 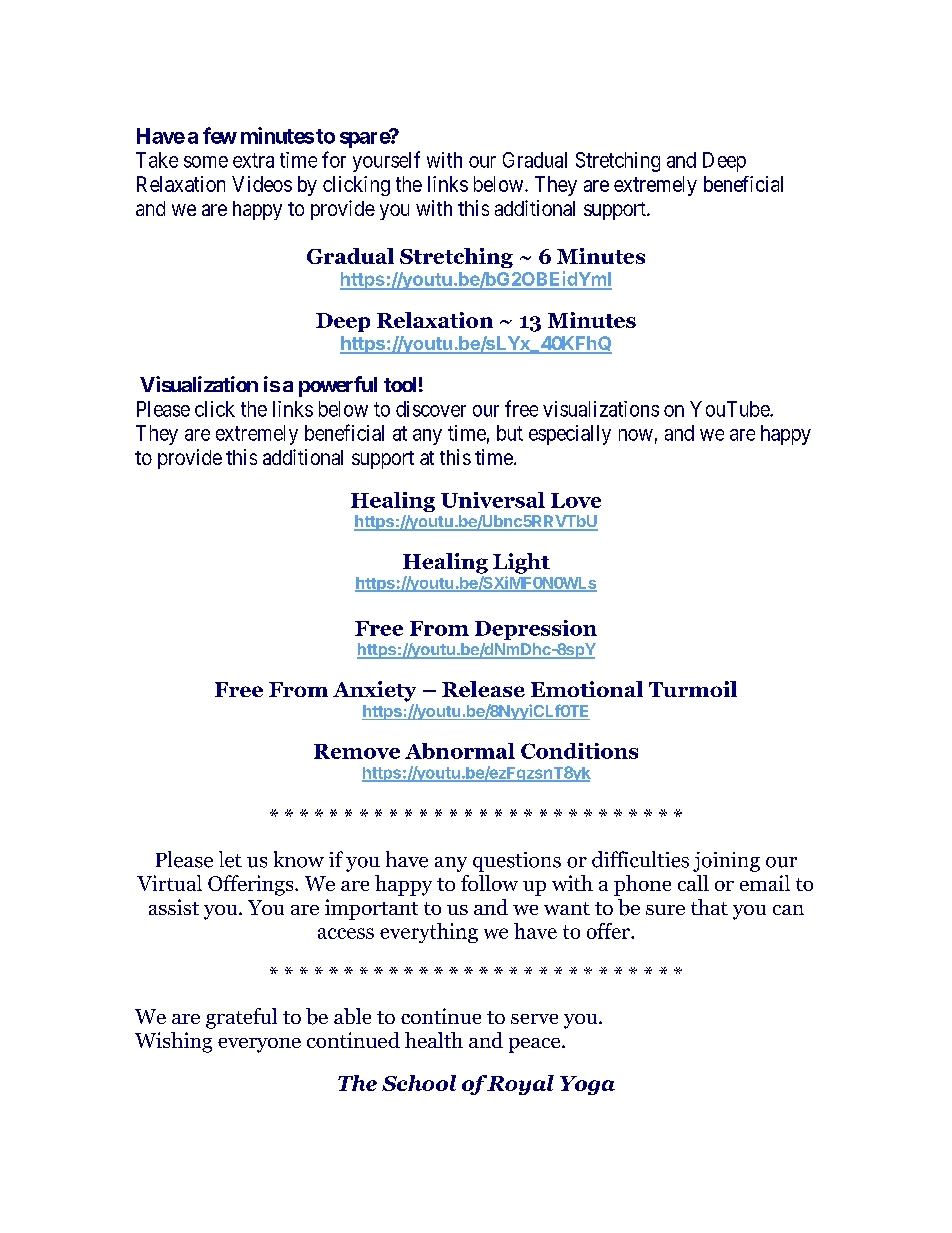 I want to click on Yoga, so click(x=587, y=1085).
